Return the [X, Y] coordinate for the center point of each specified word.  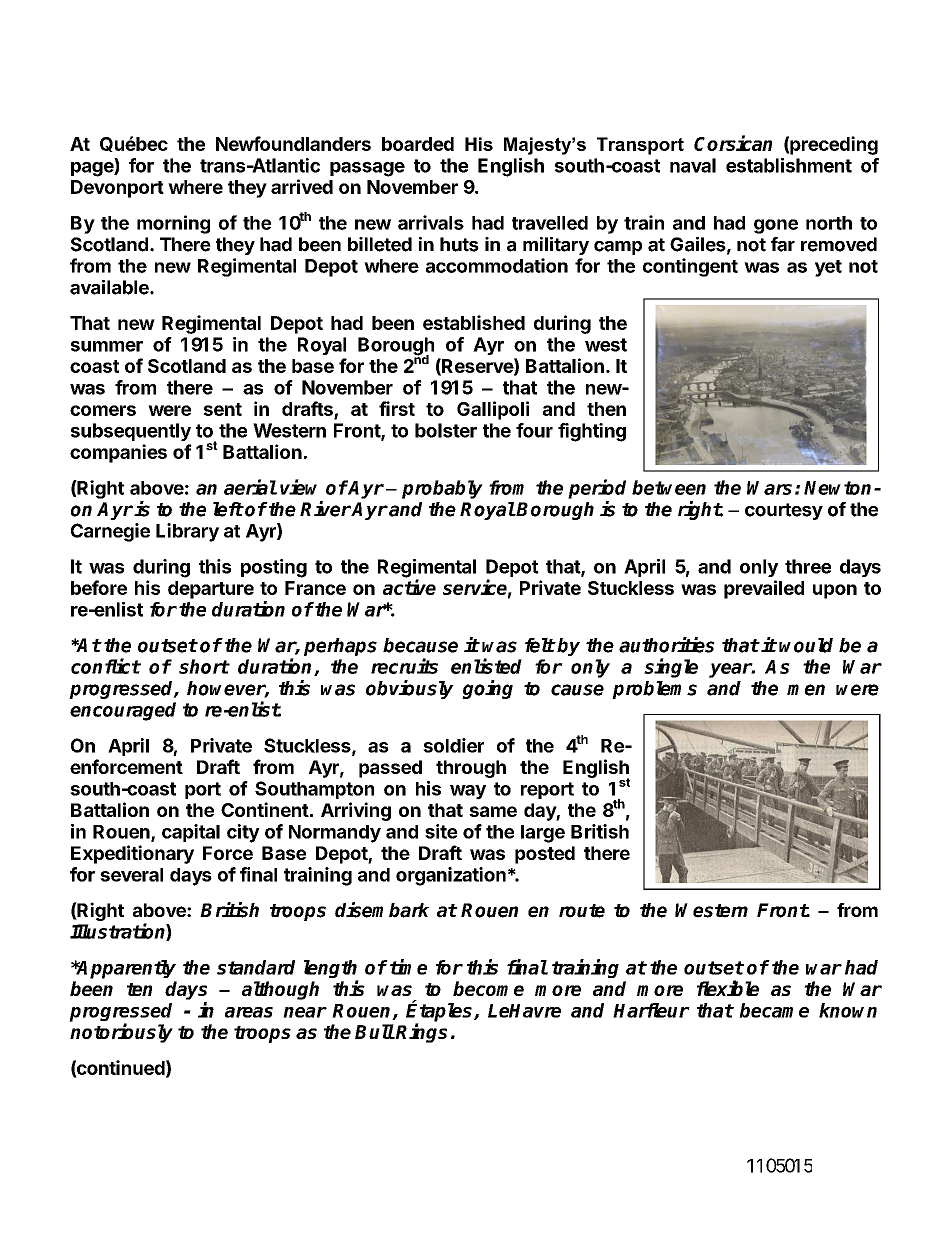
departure [211, 590]
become [488, 988]
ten [139, 989]
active [409, 587]
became [774, 1010]
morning [173, 224]
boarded [418, 144]
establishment [789, 165]
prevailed [764, 589]
